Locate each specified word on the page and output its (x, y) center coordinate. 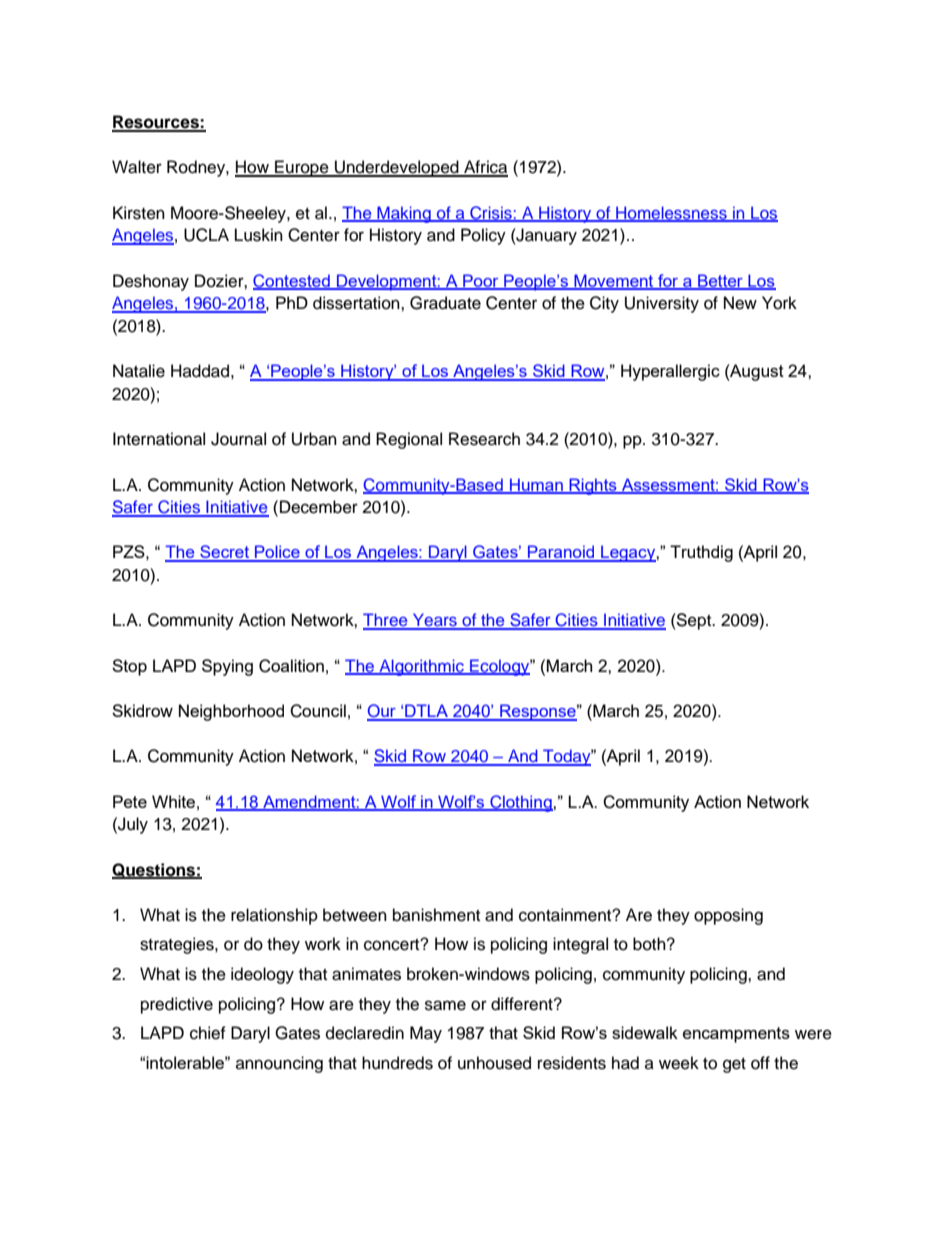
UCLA (206, 235)
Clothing (521, 803)
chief (208, 1033)
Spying (227, 667)
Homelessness (671, 214)
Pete (130, 801)
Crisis (491, 214)
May (426, 1034)
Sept (694, 621)
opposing (728, 916)
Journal (238, 439)
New (740, 303)
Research (484, 439)
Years (435, 621)
